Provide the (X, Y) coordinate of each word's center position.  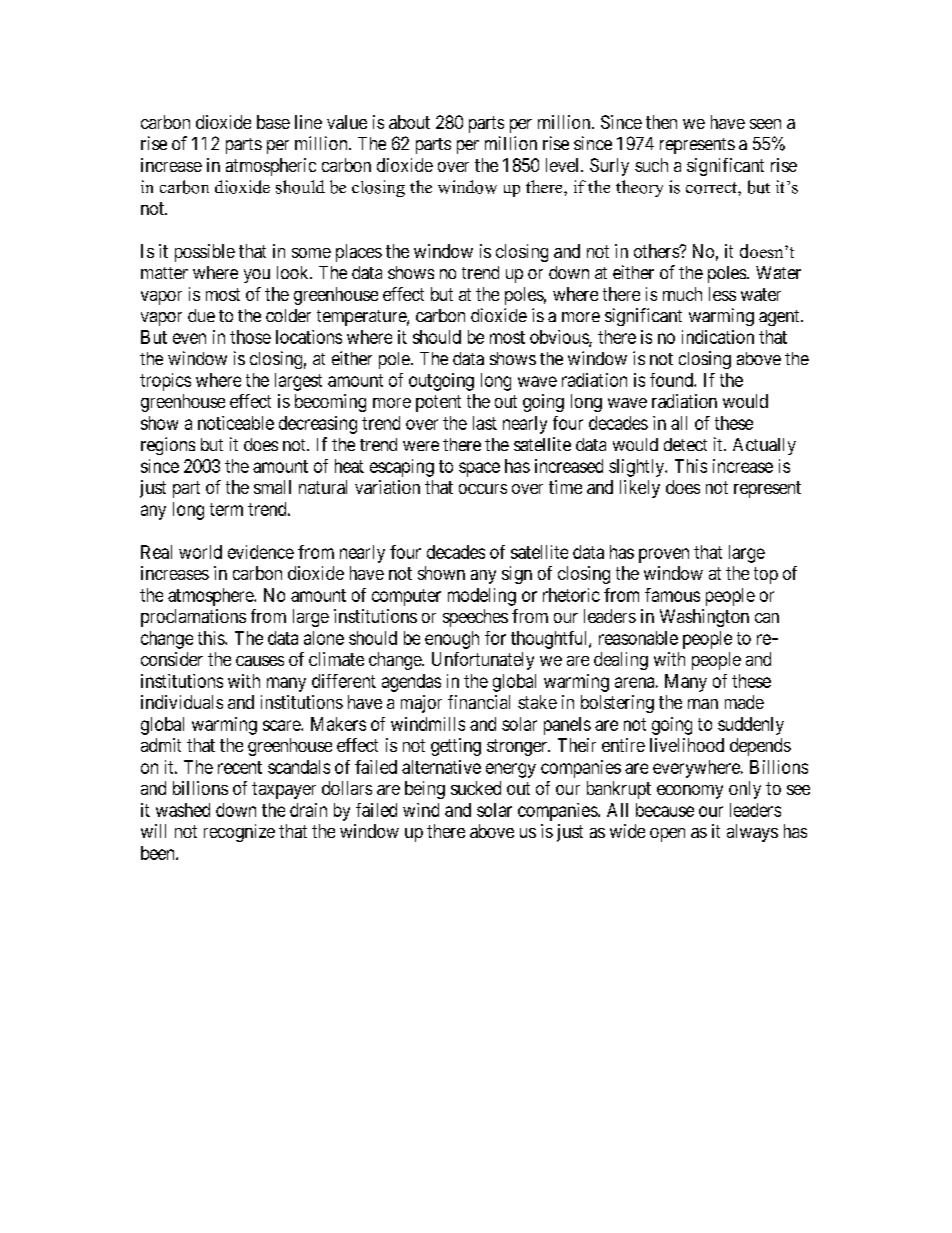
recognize (239, 833)
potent (438, 403)
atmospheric (271, 167)
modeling (482, 597)
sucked (476, 788)
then (661, 122)
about (409, 122)
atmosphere (211, 597)
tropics (165, 382)
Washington (704, 618)
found (672, 380)
